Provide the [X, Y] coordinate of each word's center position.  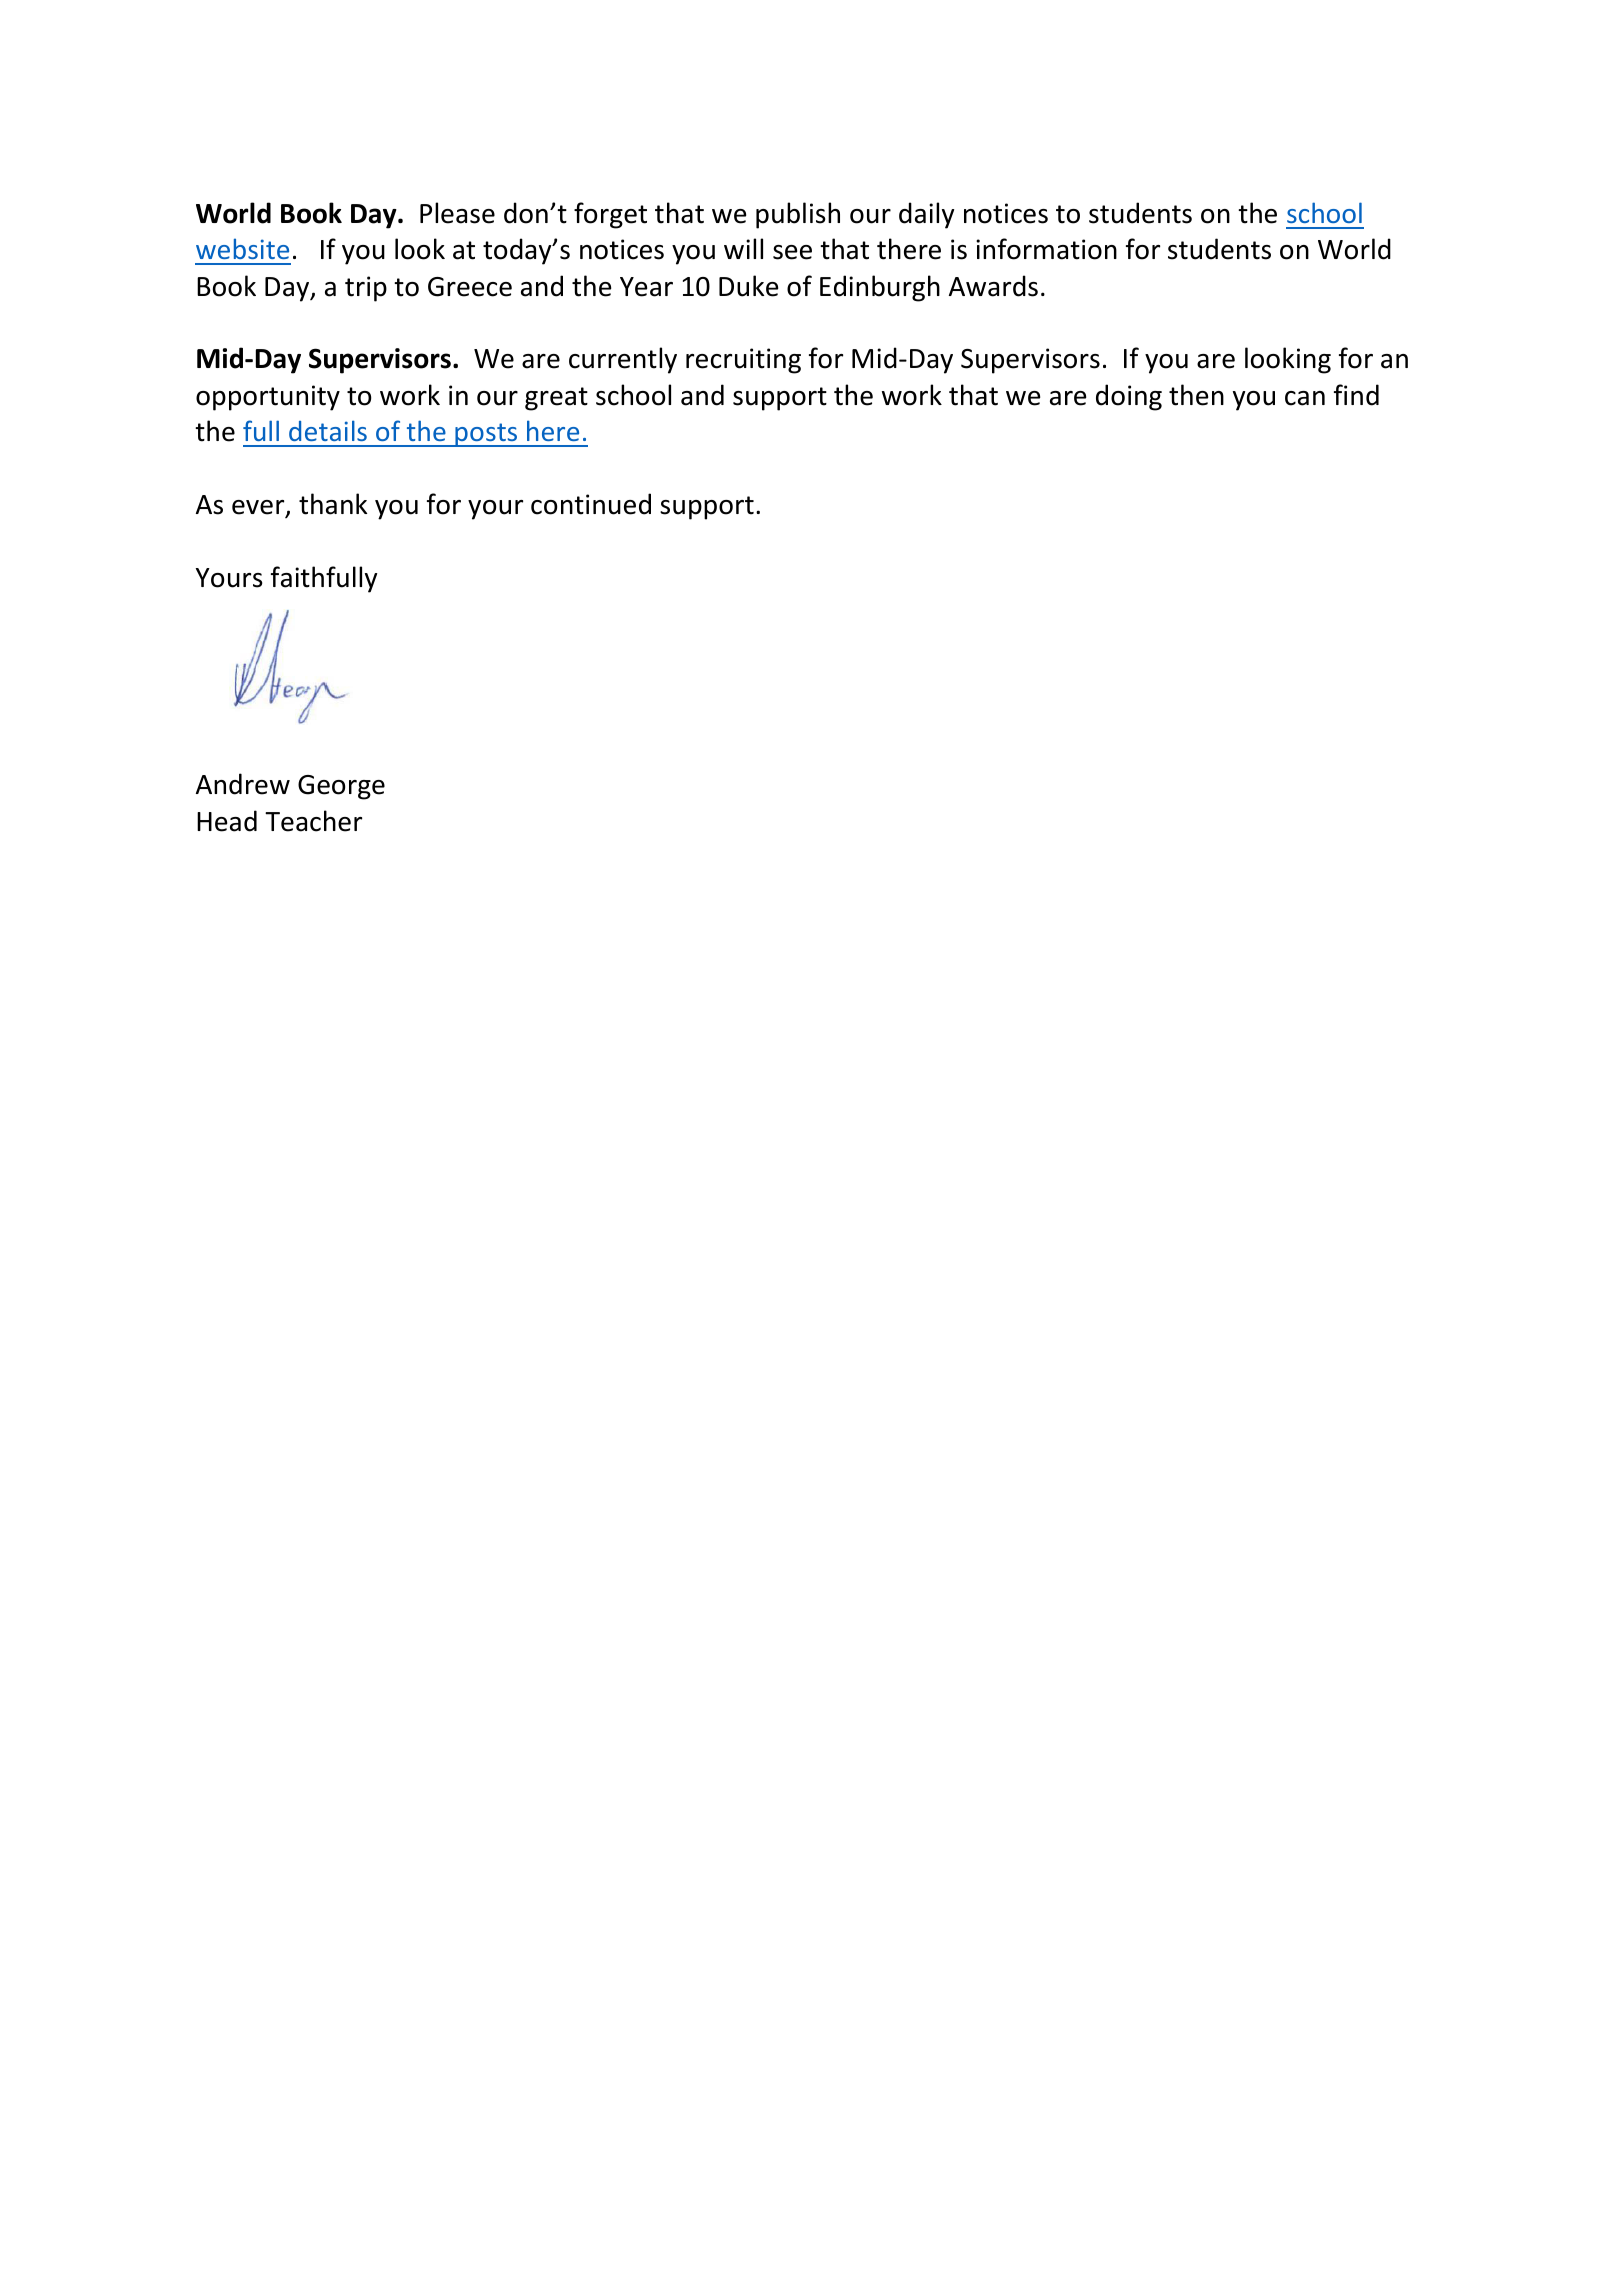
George [341, 787]
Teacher [313, 821]
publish [798, 215]
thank [333, 504]
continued [591, 504]
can [1305, 398]
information [1046, 249]
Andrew [243, 784]
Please [457, 213]
